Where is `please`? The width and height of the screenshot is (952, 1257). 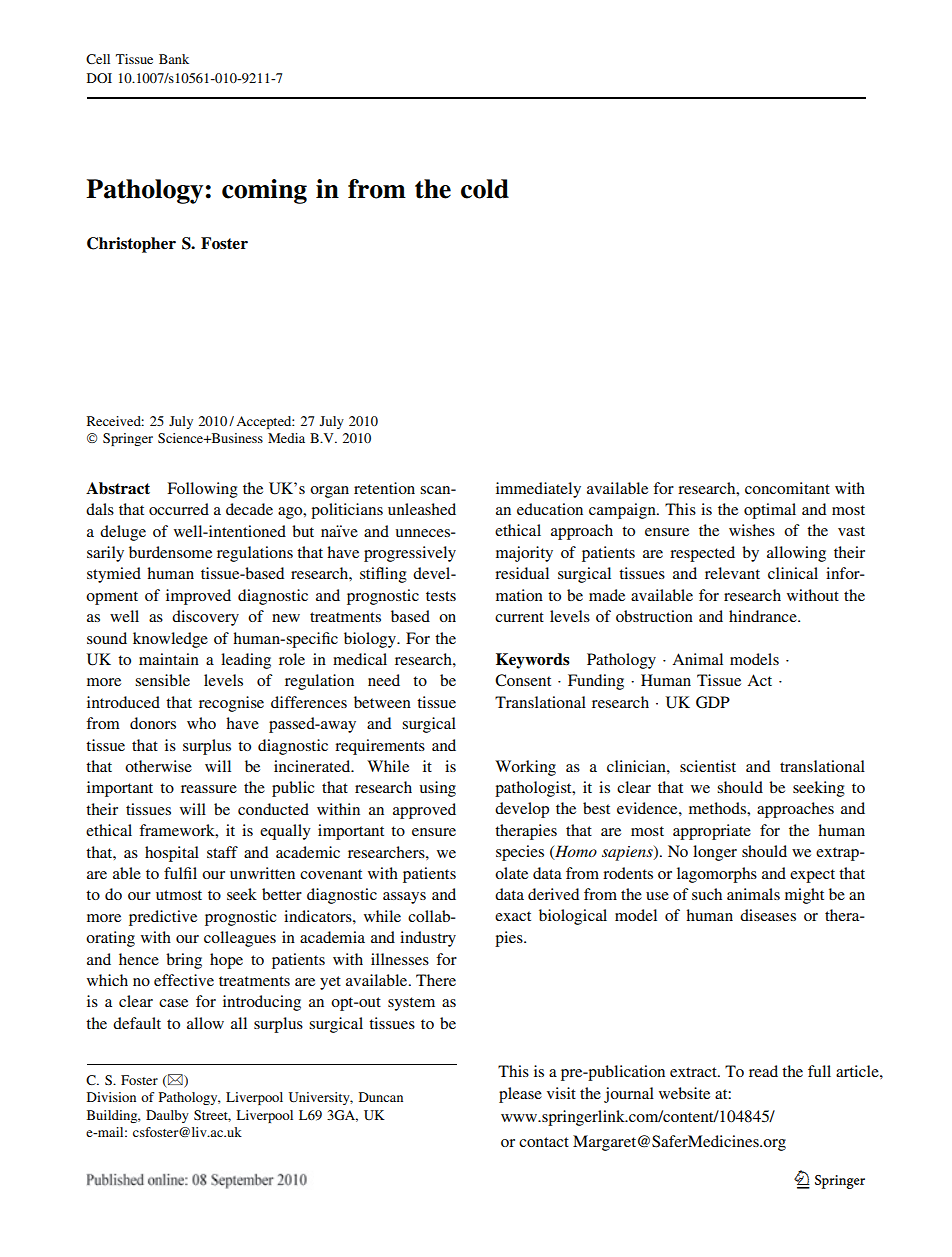
please is located at coordinates (520, 1095).
